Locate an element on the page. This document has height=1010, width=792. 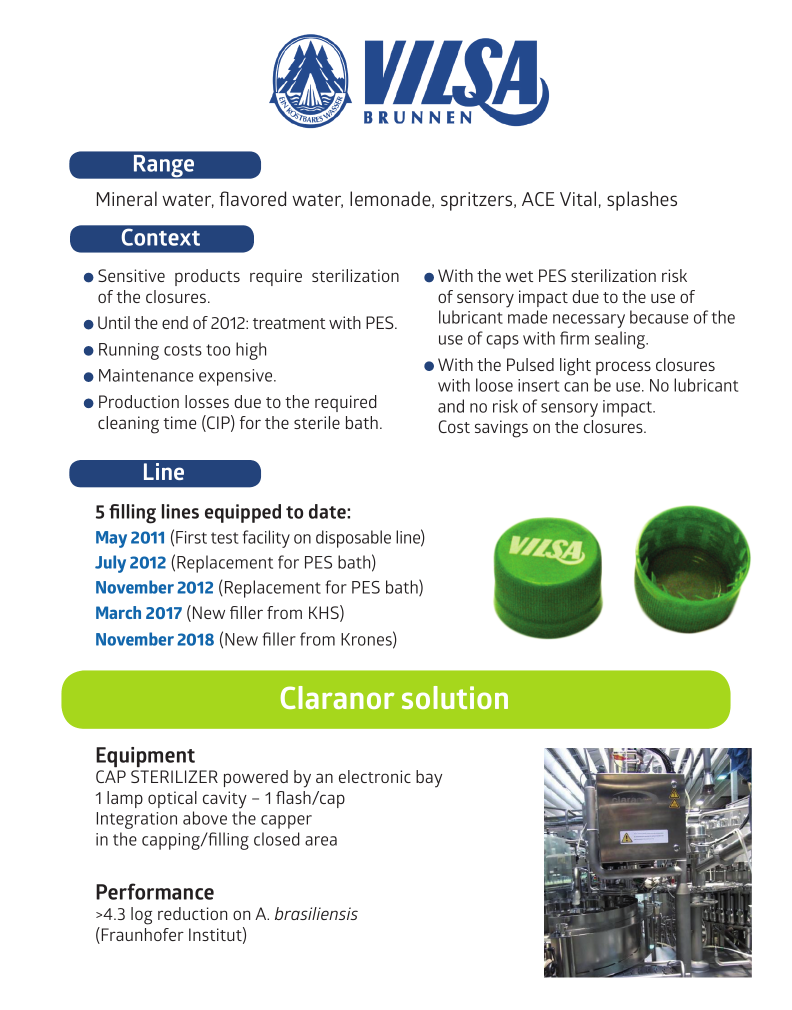
time is located at coordinates (180, 422).
